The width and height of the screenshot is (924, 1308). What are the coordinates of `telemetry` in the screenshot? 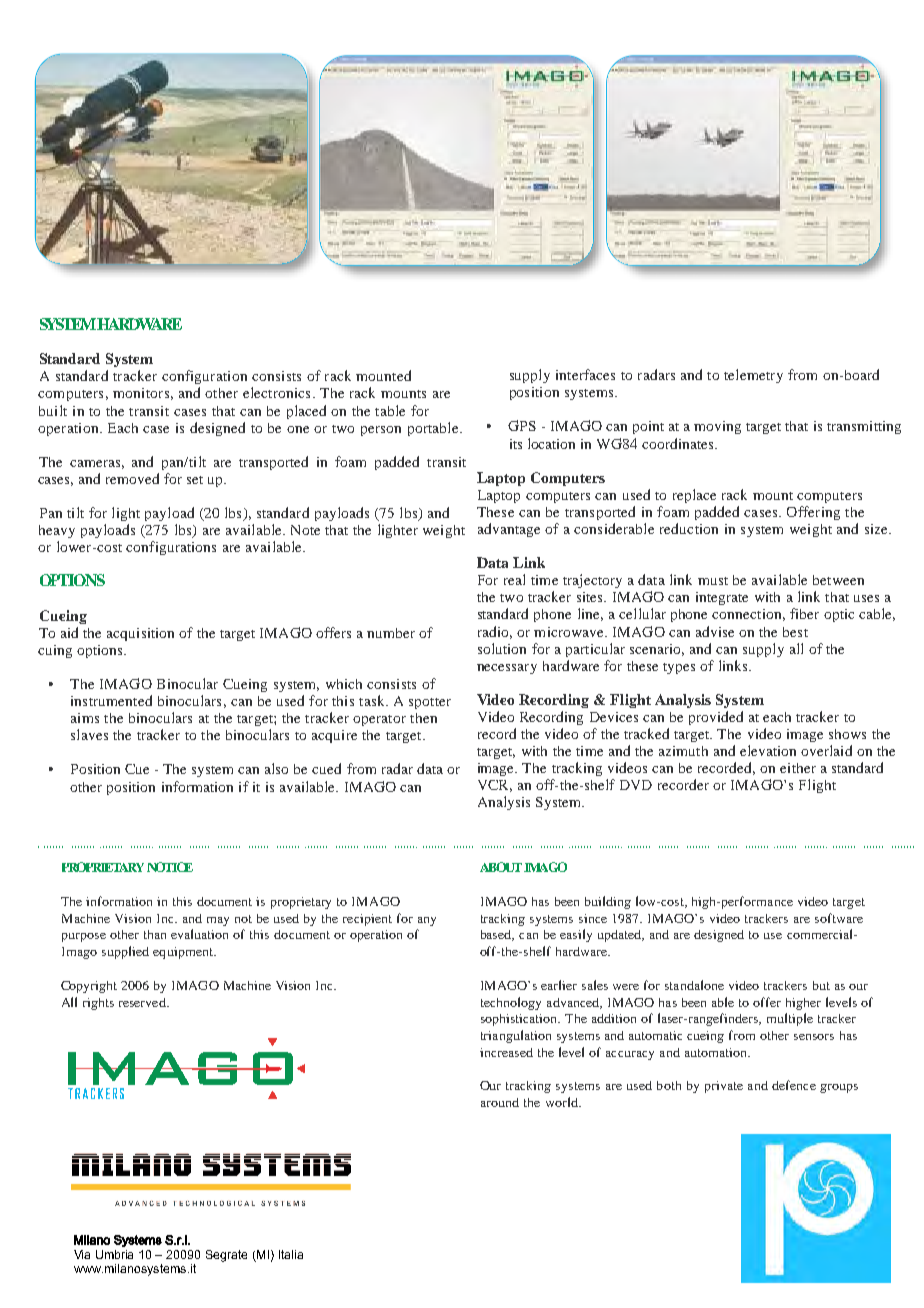 It's located at (753, 376).
